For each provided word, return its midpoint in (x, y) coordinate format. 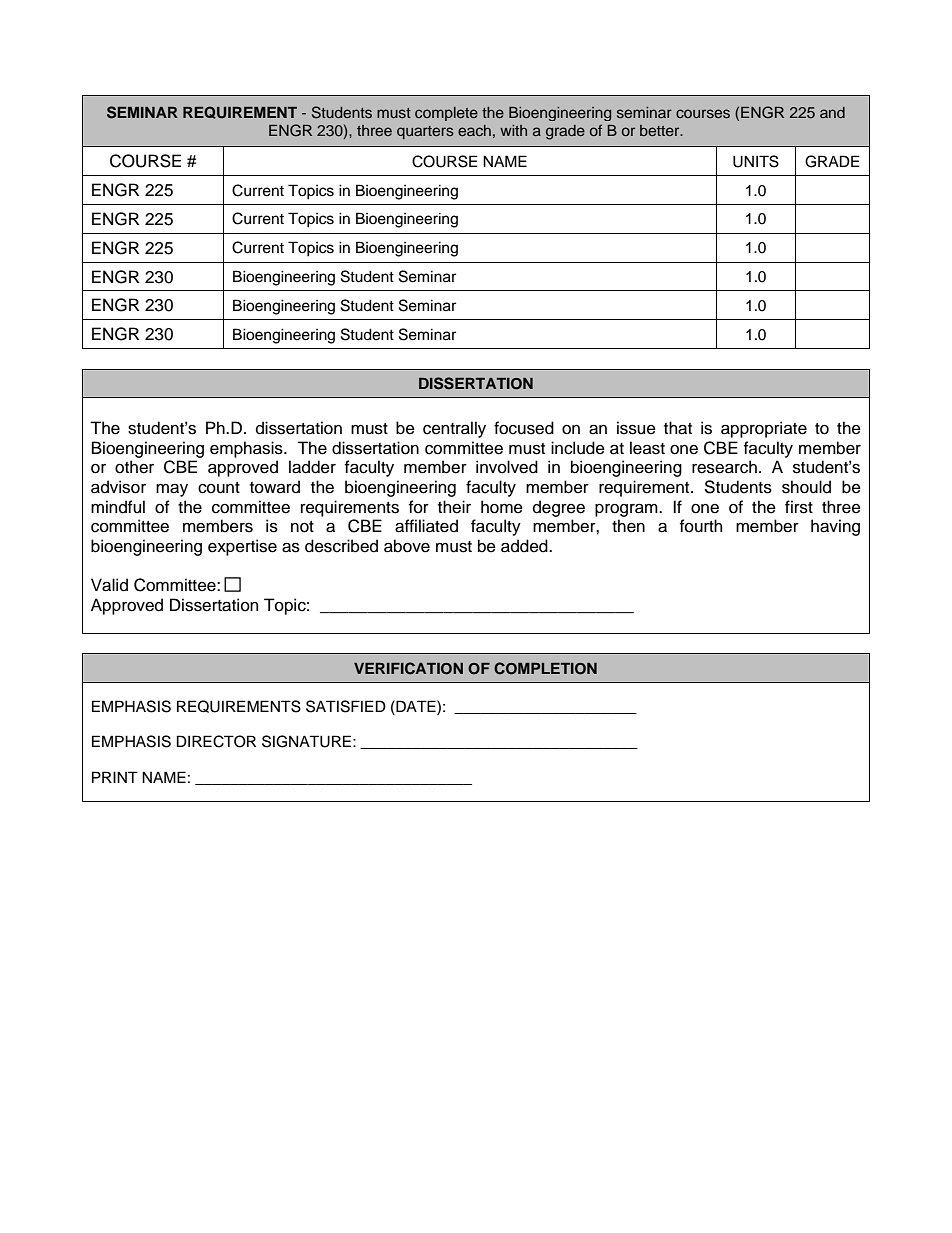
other (134, 467)
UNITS (756, 161)
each (474, 130)
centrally (454, 429)
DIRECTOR (216, 741)
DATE (416, 706)
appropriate (764, 429)
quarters (425, 132)
